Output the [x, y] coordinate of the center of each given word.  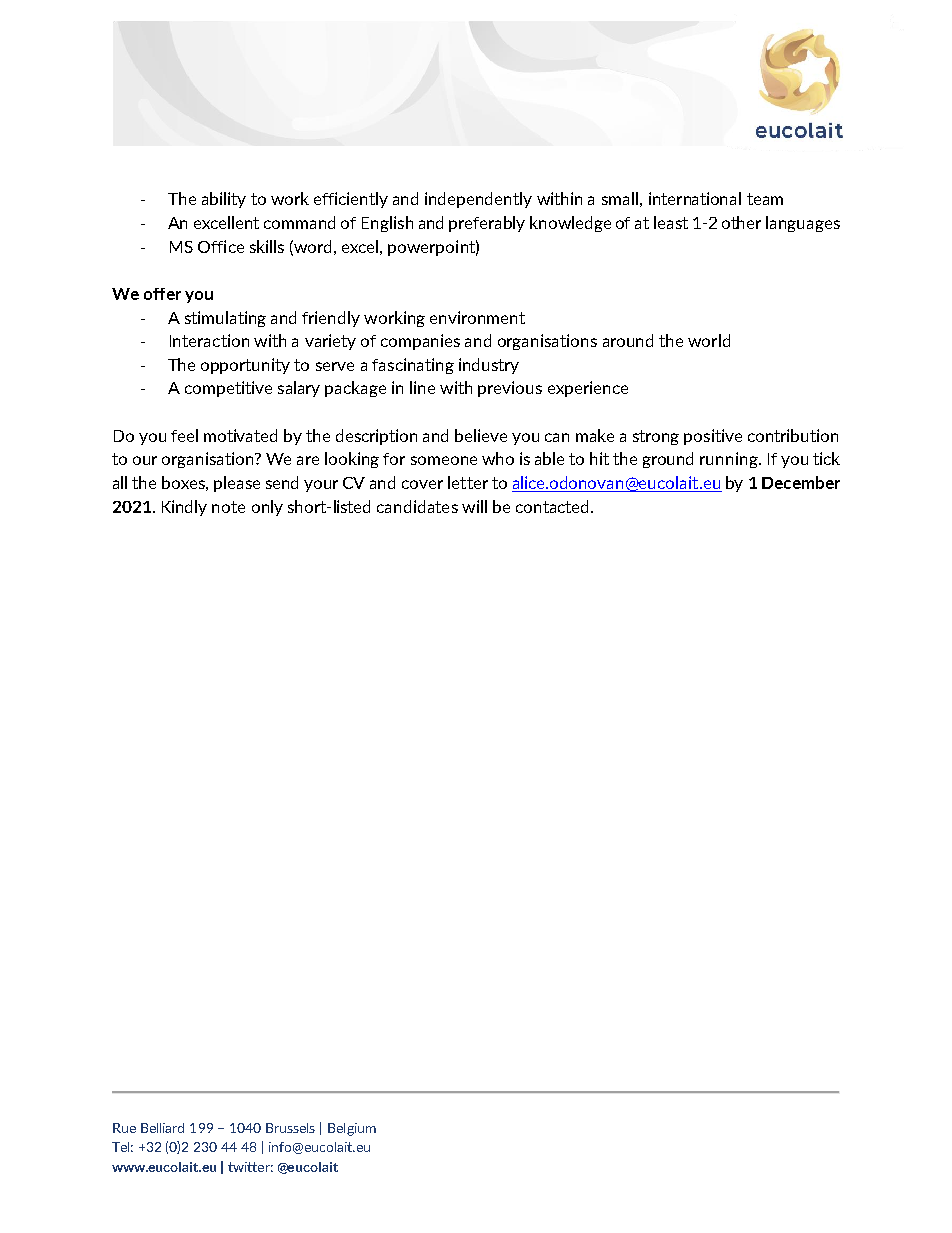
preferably [487, 224]
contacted [554, 506]
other [741, 222]
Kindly [184, 508]
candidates [417, 506]
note [228, 507]
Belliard [162, 1128]
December [801, 482]
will [474, 506]
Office [221, 246]
